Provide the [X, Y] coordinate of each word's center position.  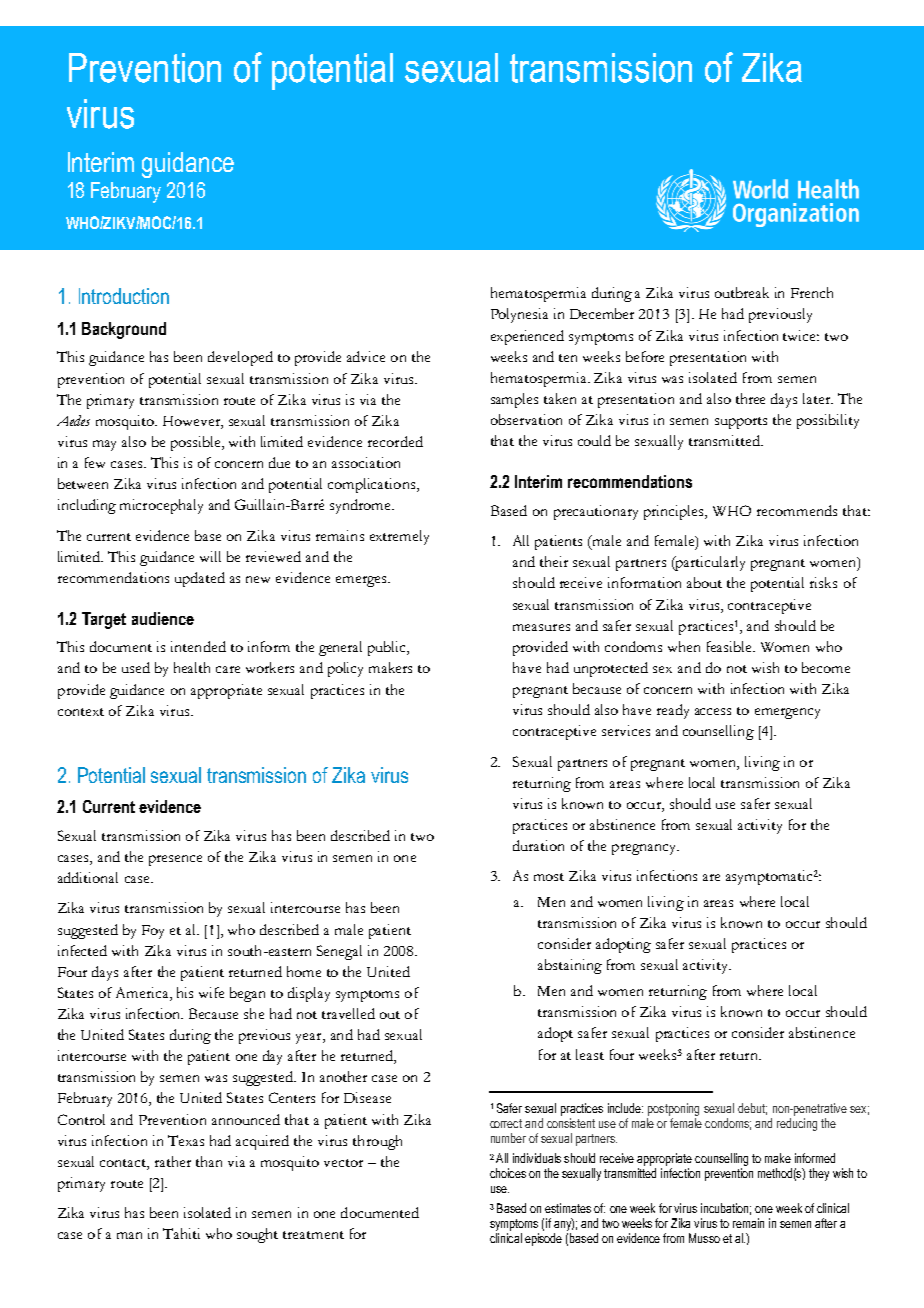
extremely [399, 537]
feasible [731, 646]
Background [124, 330]
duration [538, 845]
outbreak [742, 292]
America [143, 994]
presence [175, 860]
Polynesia [519, 315]
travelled [348, 1013]
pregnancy [645, 849]
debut [752, 1109]
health [192, 667]
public [388, 648]
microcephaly [161, 506]
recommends [797, 510]
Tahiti [181, 1233]
